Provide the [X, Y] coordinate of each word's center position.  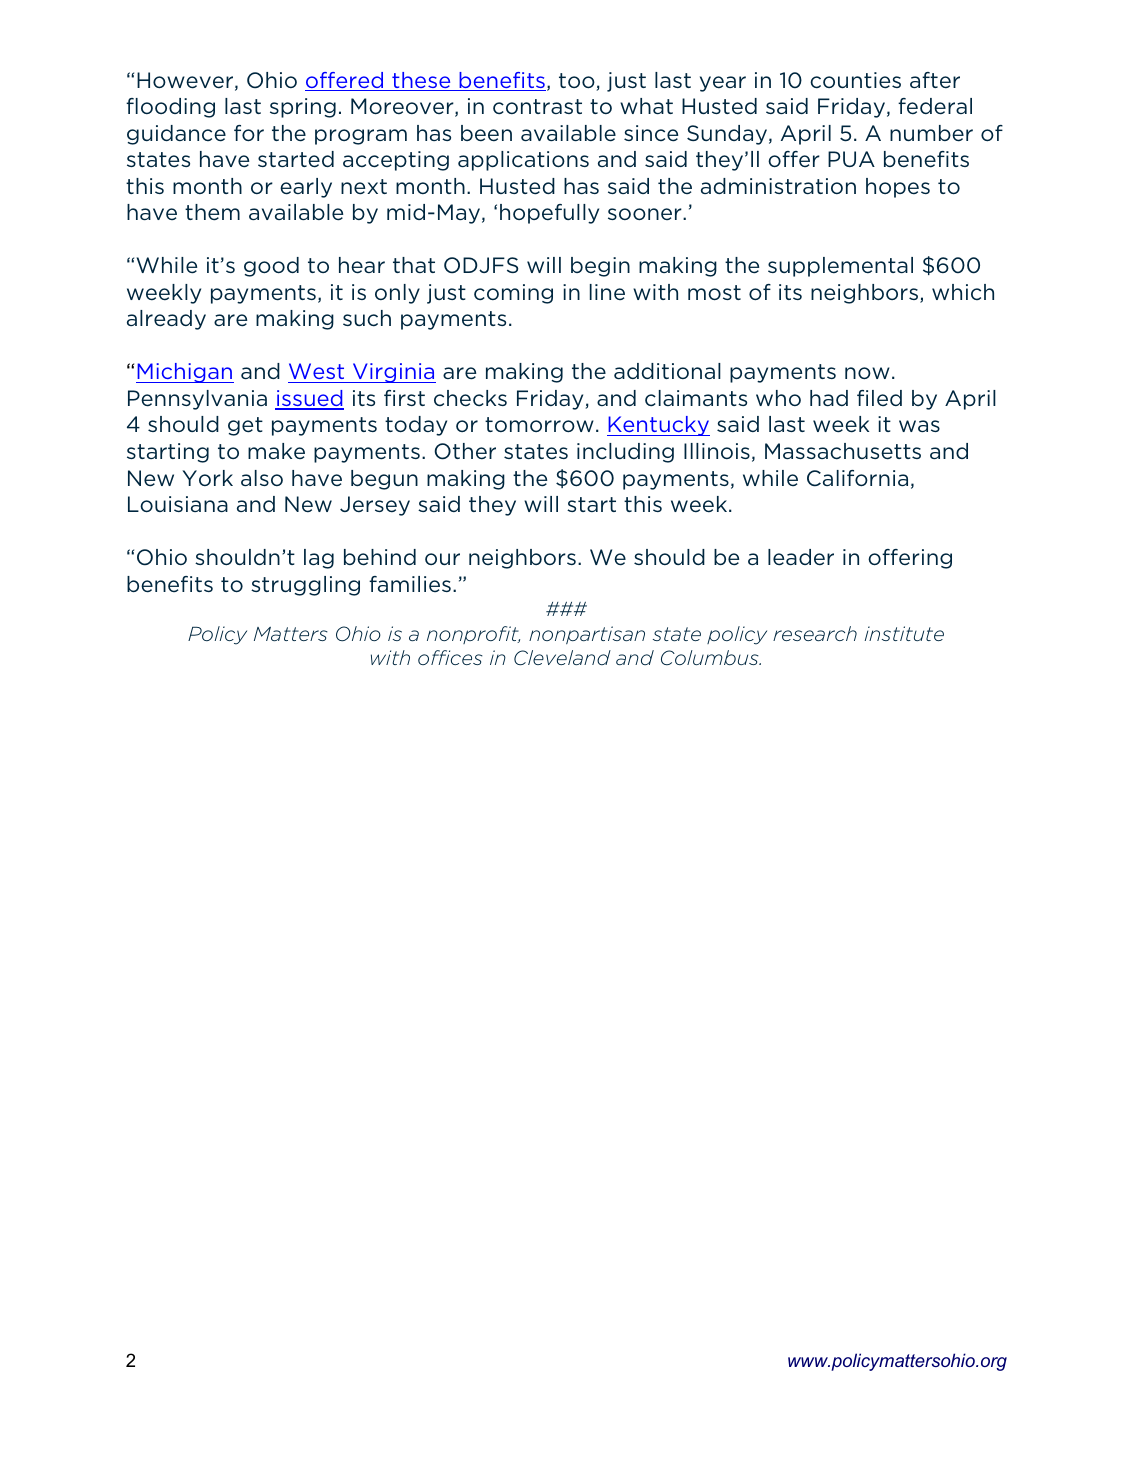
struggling [305, 586]
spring [303, 108]
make [276, 451]
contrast [537, 106]
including [625, 453]
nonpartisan [587, 635]
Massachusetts [843, 451]
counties [855, 80]
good [271, 267]
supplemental [840, 267]
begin [600, 267]
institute [904, 633]
